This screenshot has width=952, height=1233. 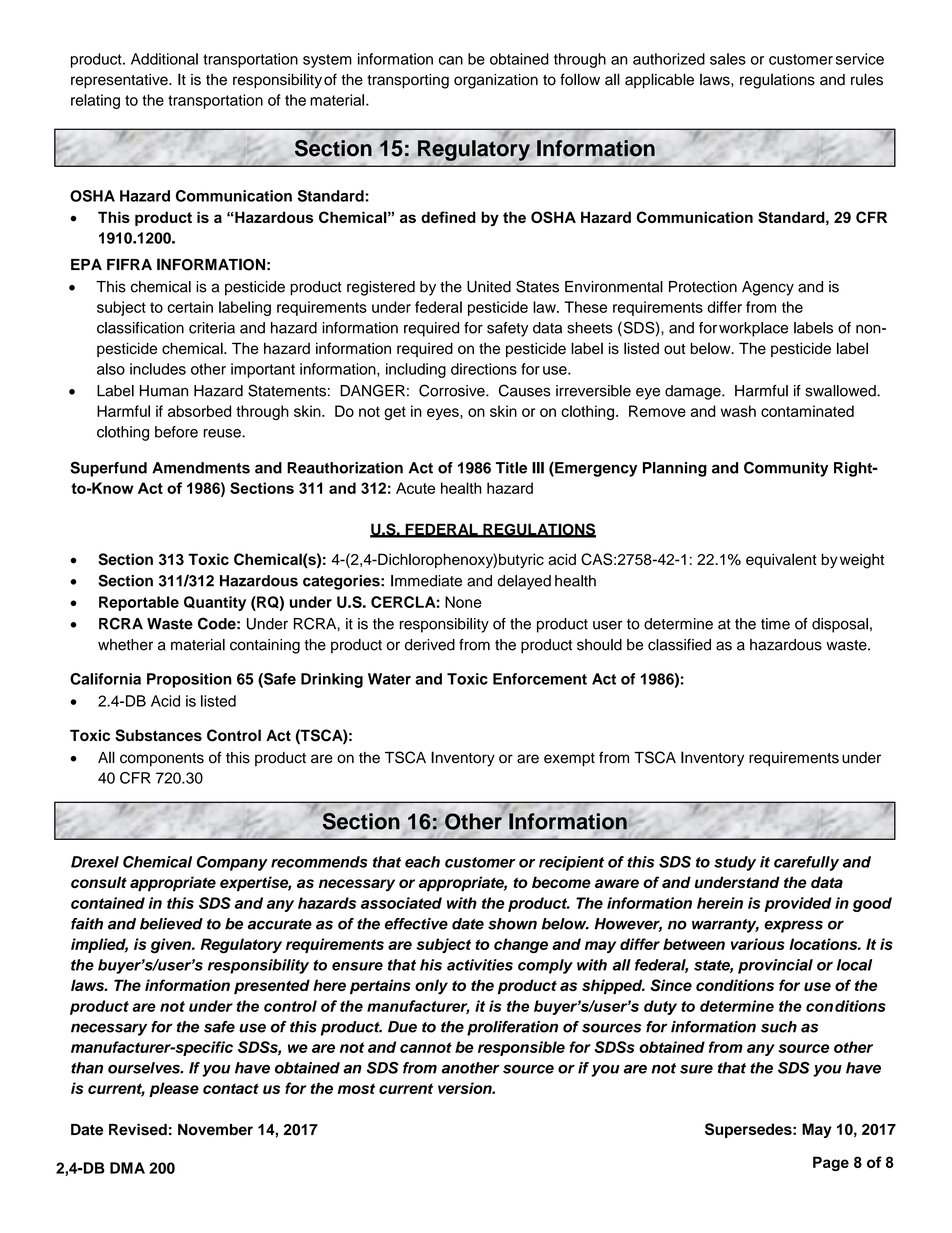 I want to click on workplace, so click(x=753, y=329).
